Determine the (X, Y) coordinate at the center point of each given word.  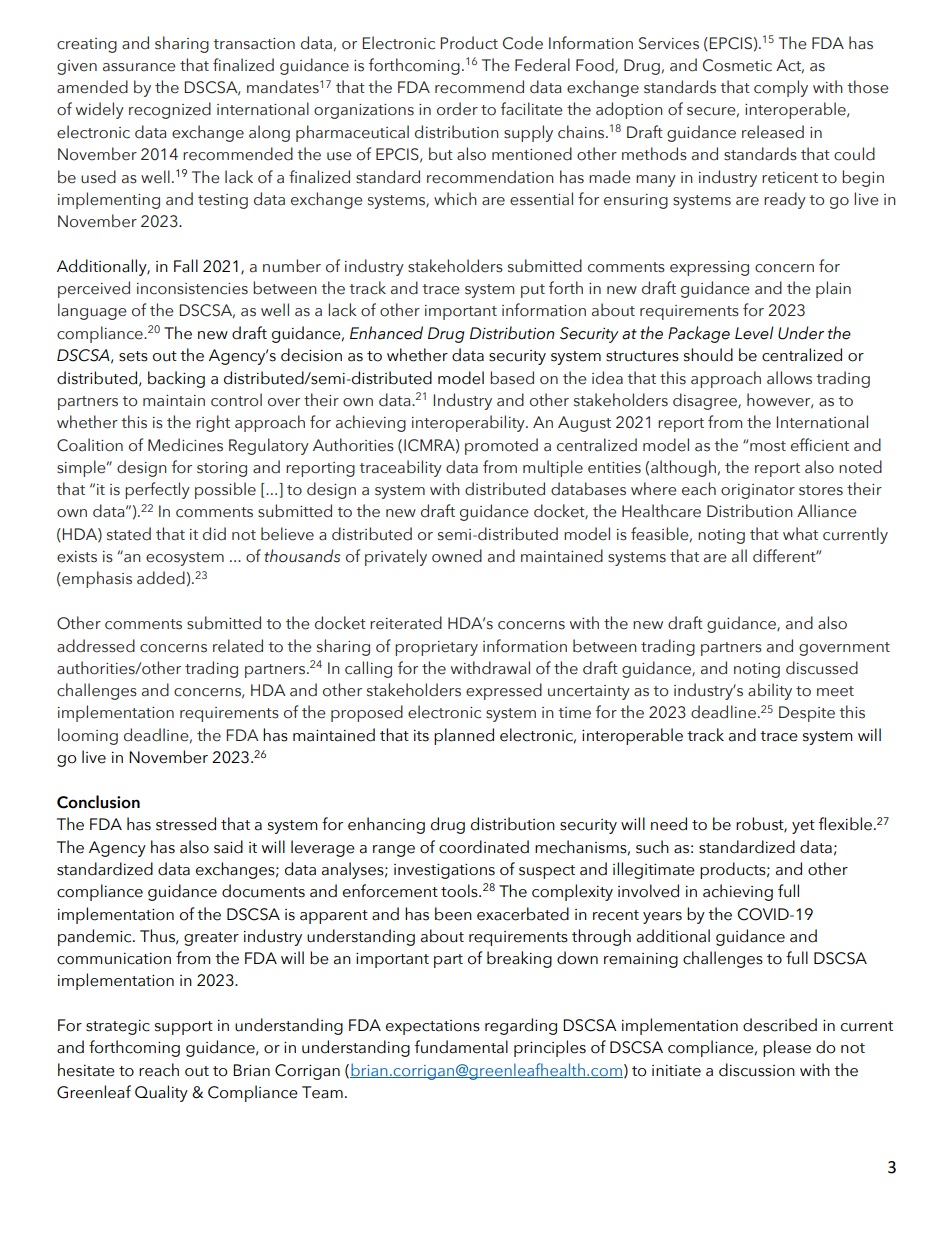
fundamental (461, 1047)
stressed (186, 824)
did (214, 534)
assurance (139, 67)
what (800, 534)
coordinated (484, 847)
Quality (161, 1093)
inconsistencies (192, 289)
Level (754, 333)
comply (781, 88)
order (457, 109)
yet (803, 827)
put (533, 291)
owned (457, 556)
